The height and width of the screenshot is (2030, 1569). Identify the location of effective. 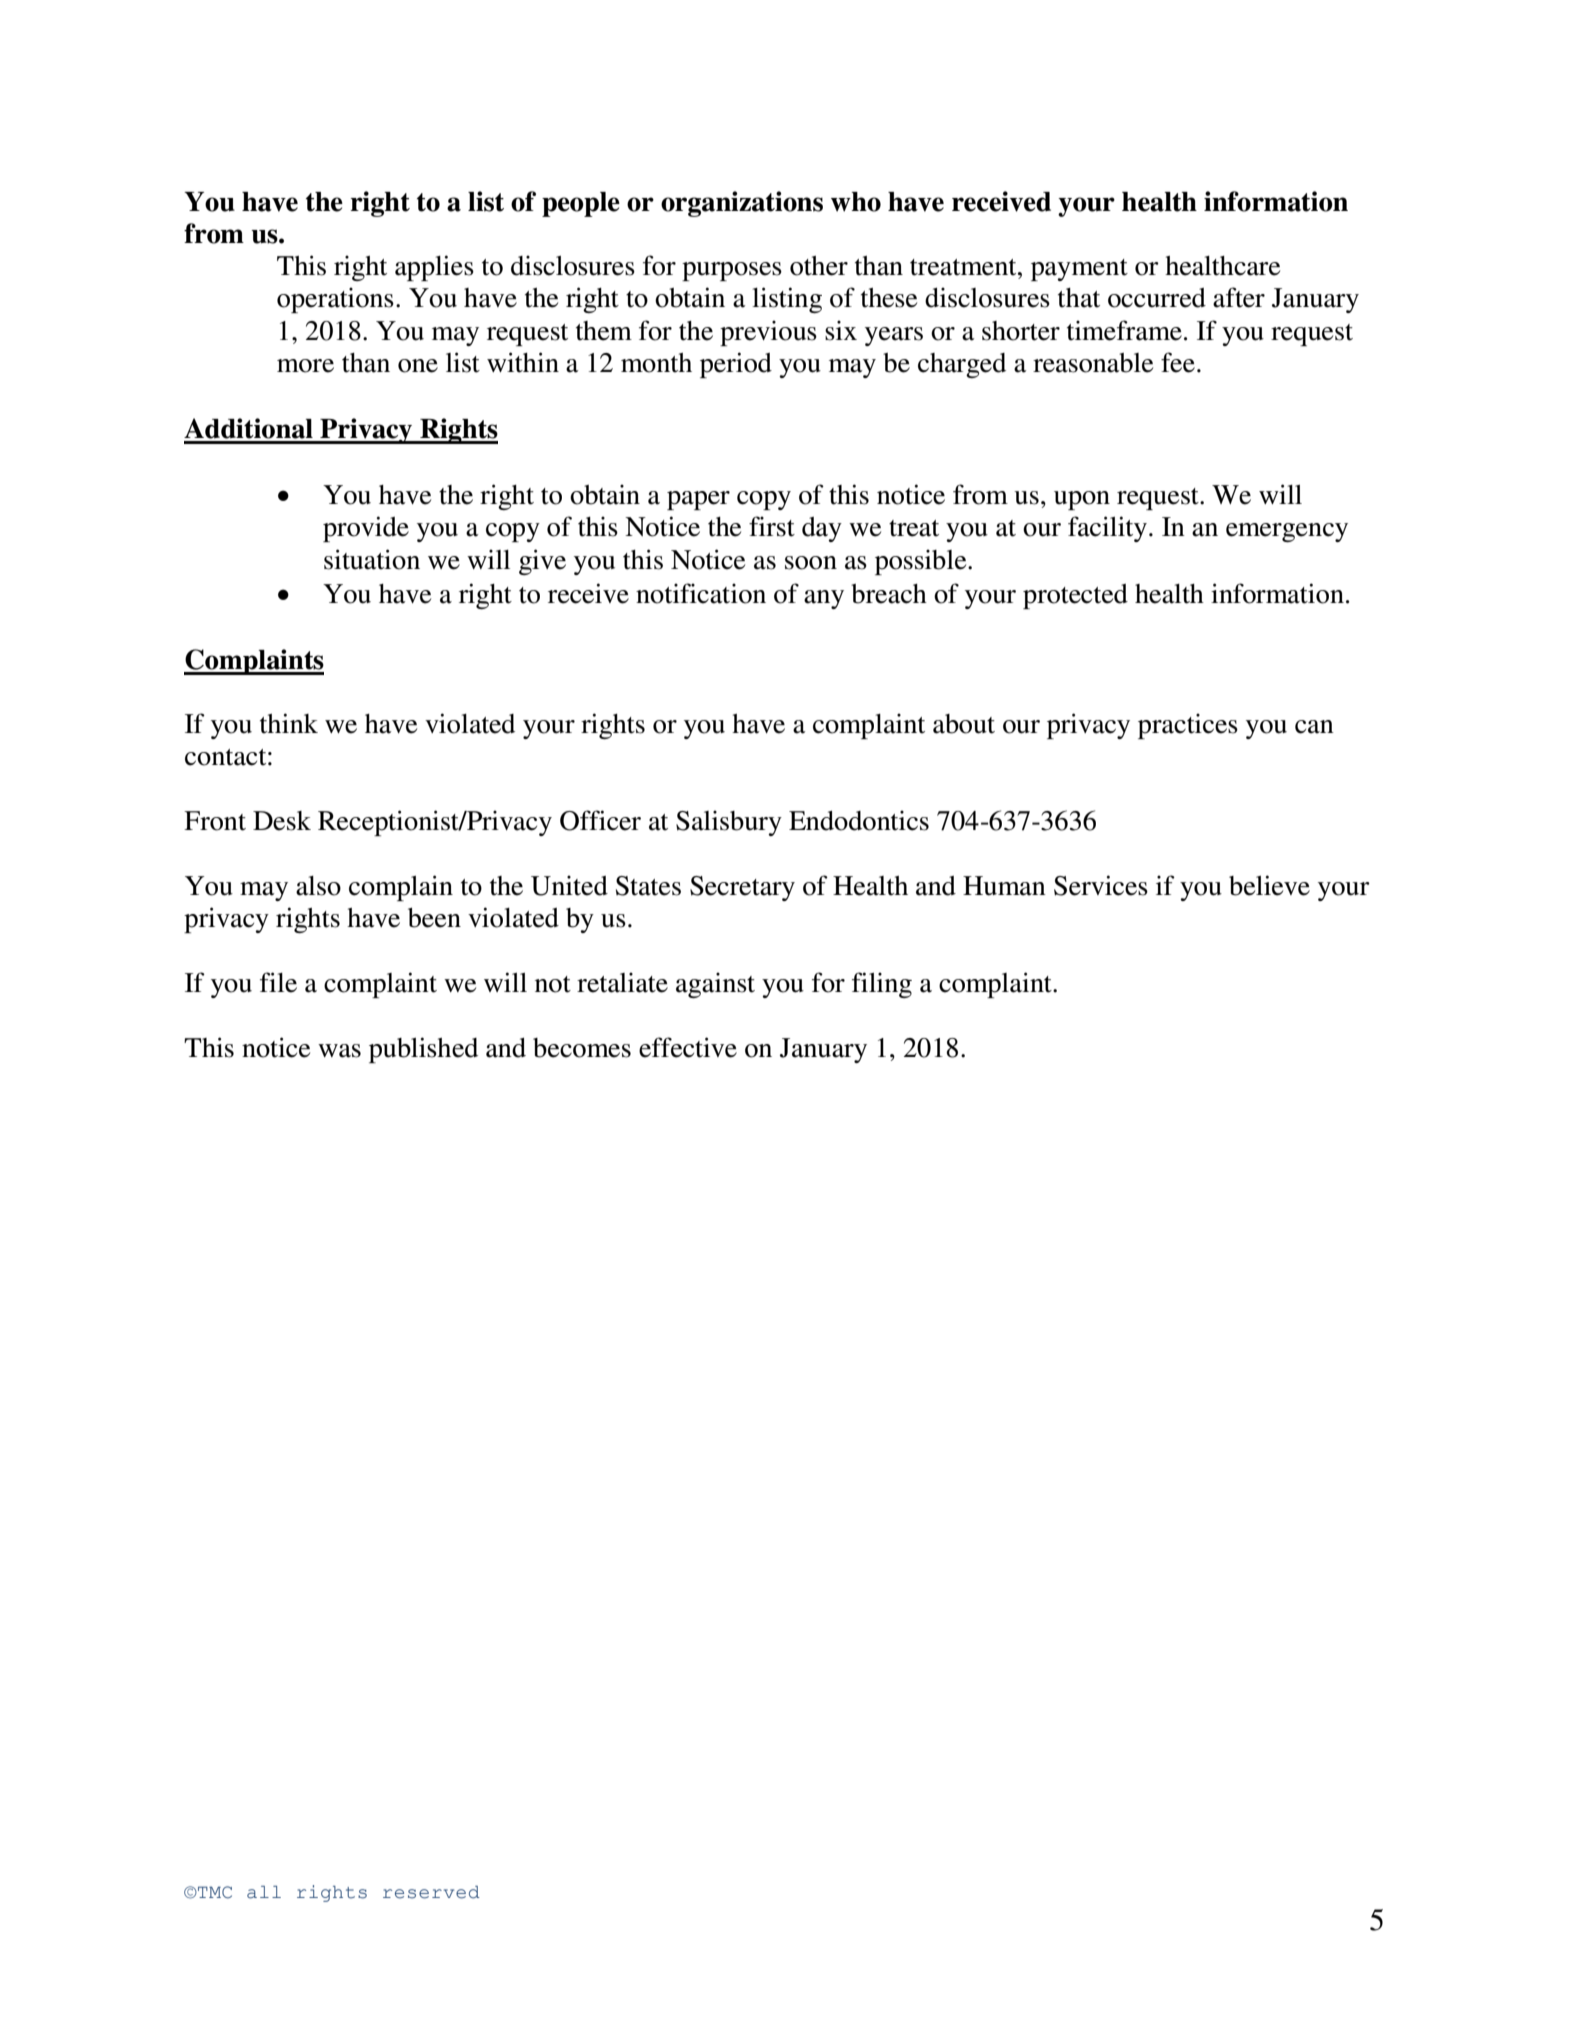
(688, 1047).
